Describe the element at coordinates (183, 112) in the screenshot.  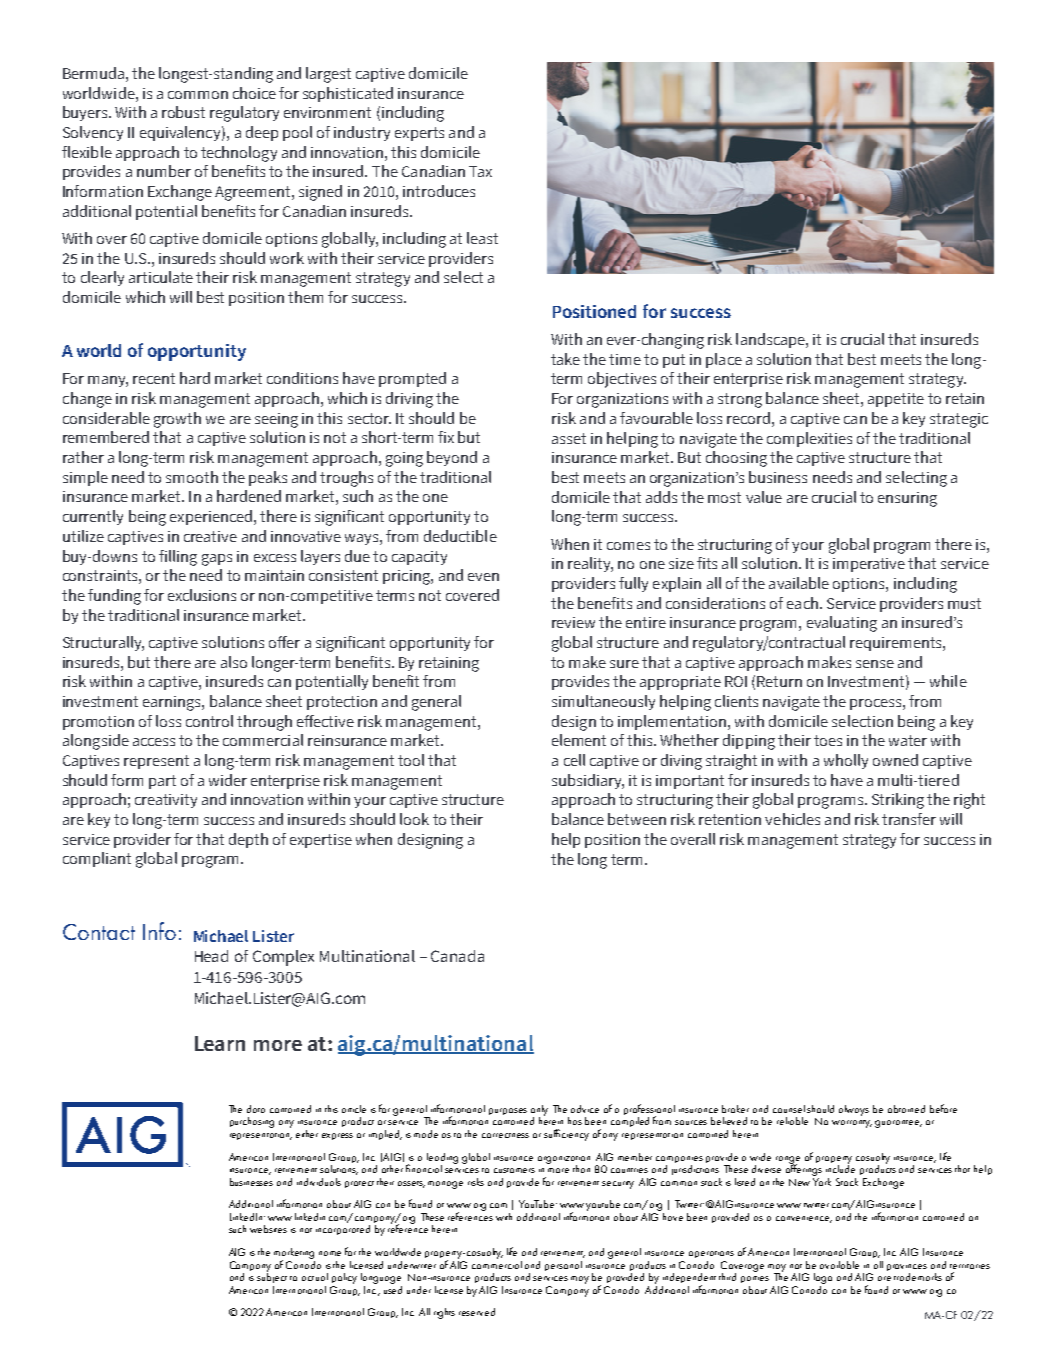
I see `robust` at that location.
